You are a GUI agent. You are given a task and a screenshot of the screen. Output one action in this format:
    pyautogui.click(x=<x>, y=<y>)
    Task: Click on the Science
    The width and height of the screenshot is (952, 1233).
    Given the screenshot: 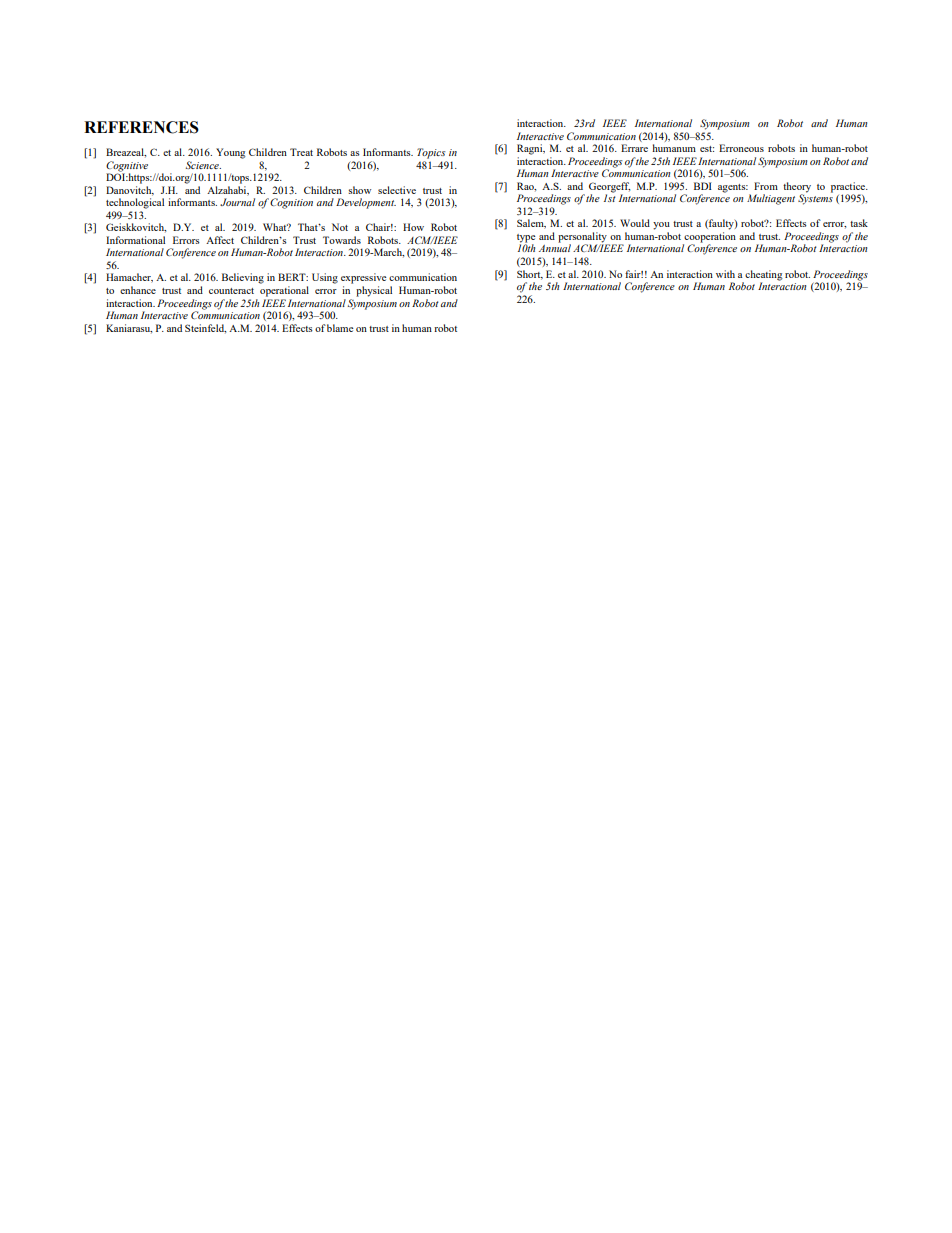 What is the action you would take?
    pyautogui.click(x=203, y=165)
